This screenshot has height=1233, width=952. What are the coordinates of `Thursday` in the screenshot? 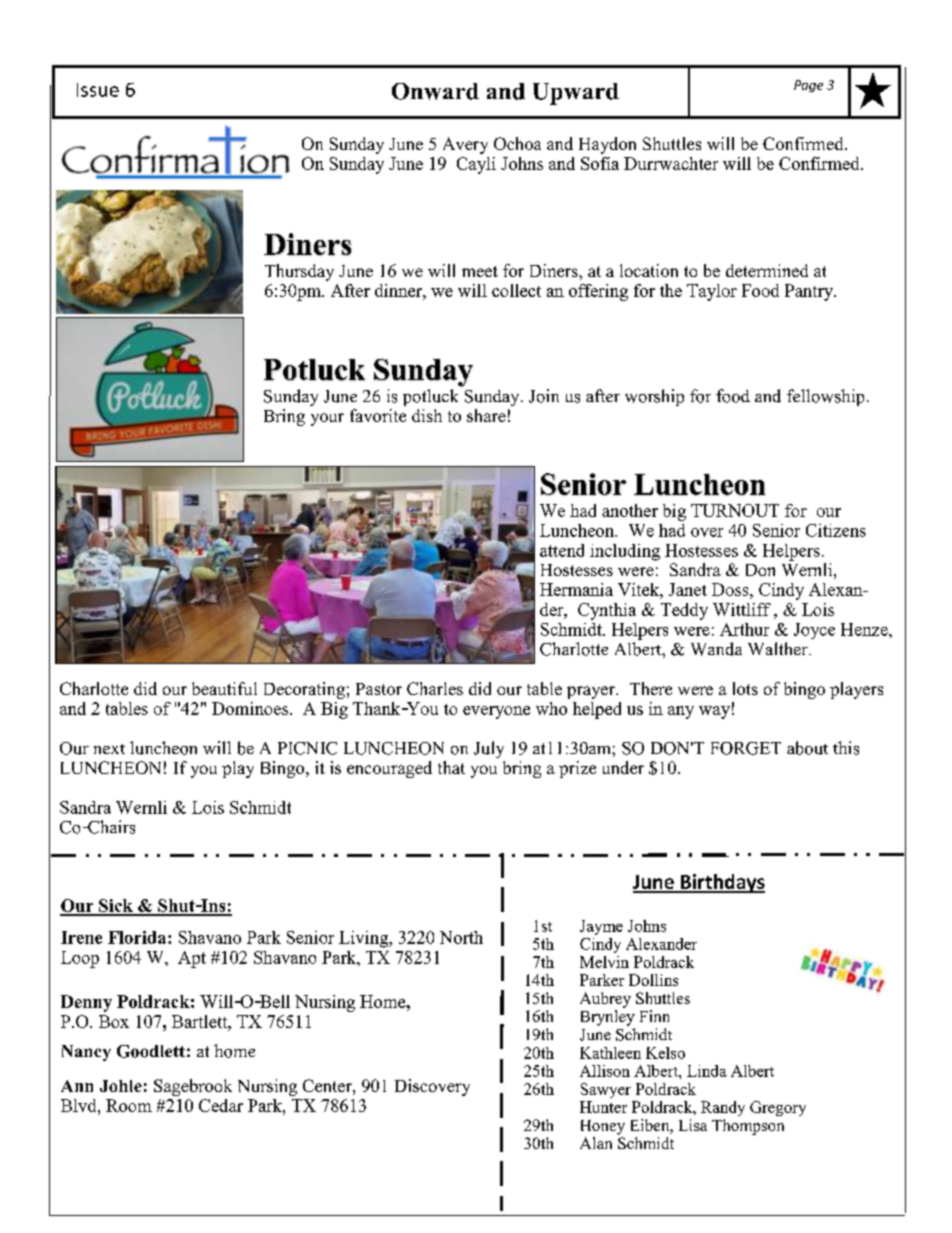 It's located at (299, 272).
